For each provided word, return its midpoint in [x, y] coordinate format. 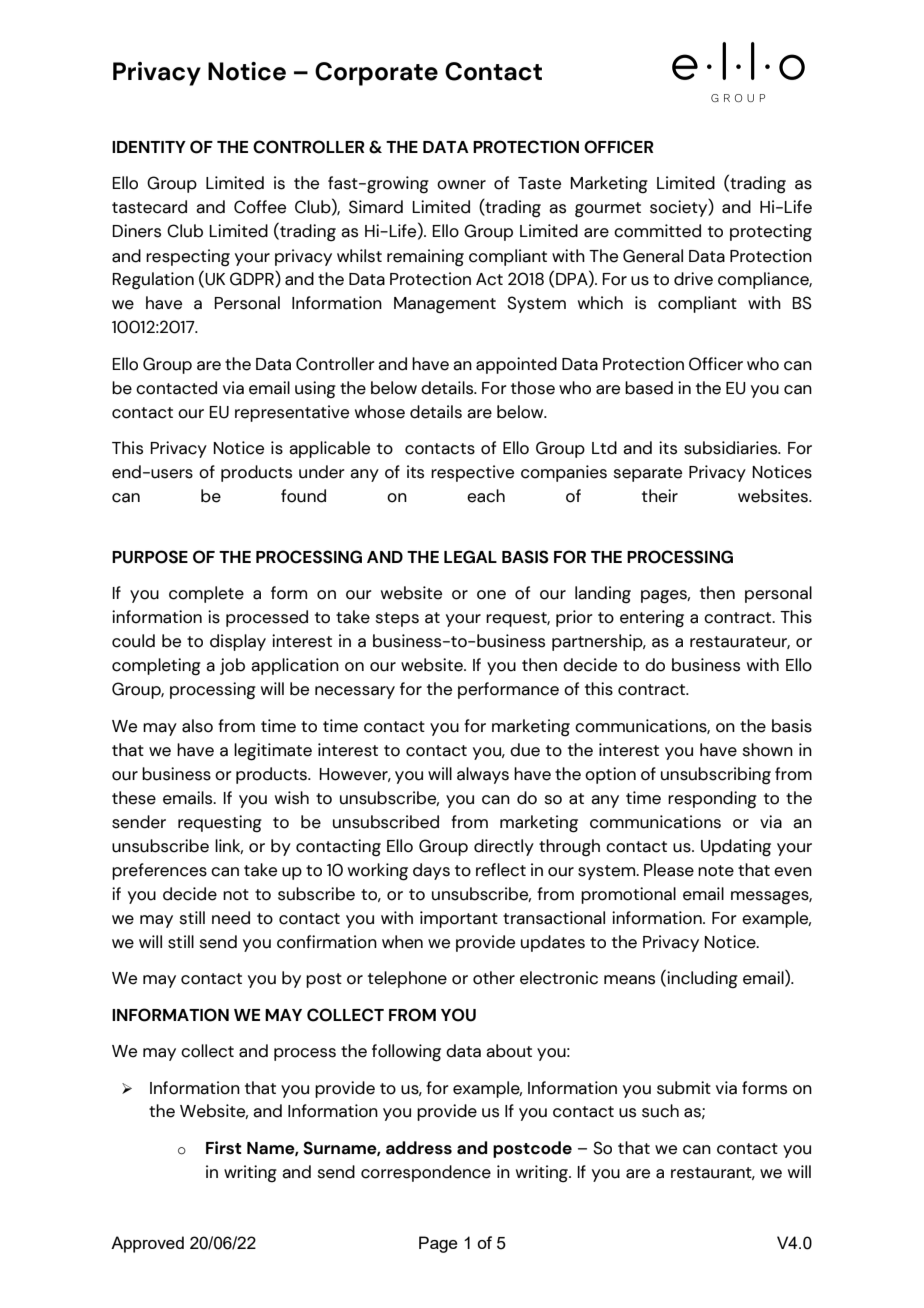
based [649, 388]
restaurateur [740, 642]
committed [657, 231]
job [232, 666]
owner [461, 185]
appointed [516, 365]
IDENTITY [149, 147]
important [459, 919]
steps [397, 619]
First [224, 1148]
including [702, 980]
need [231, 918]
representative [292, 413]
